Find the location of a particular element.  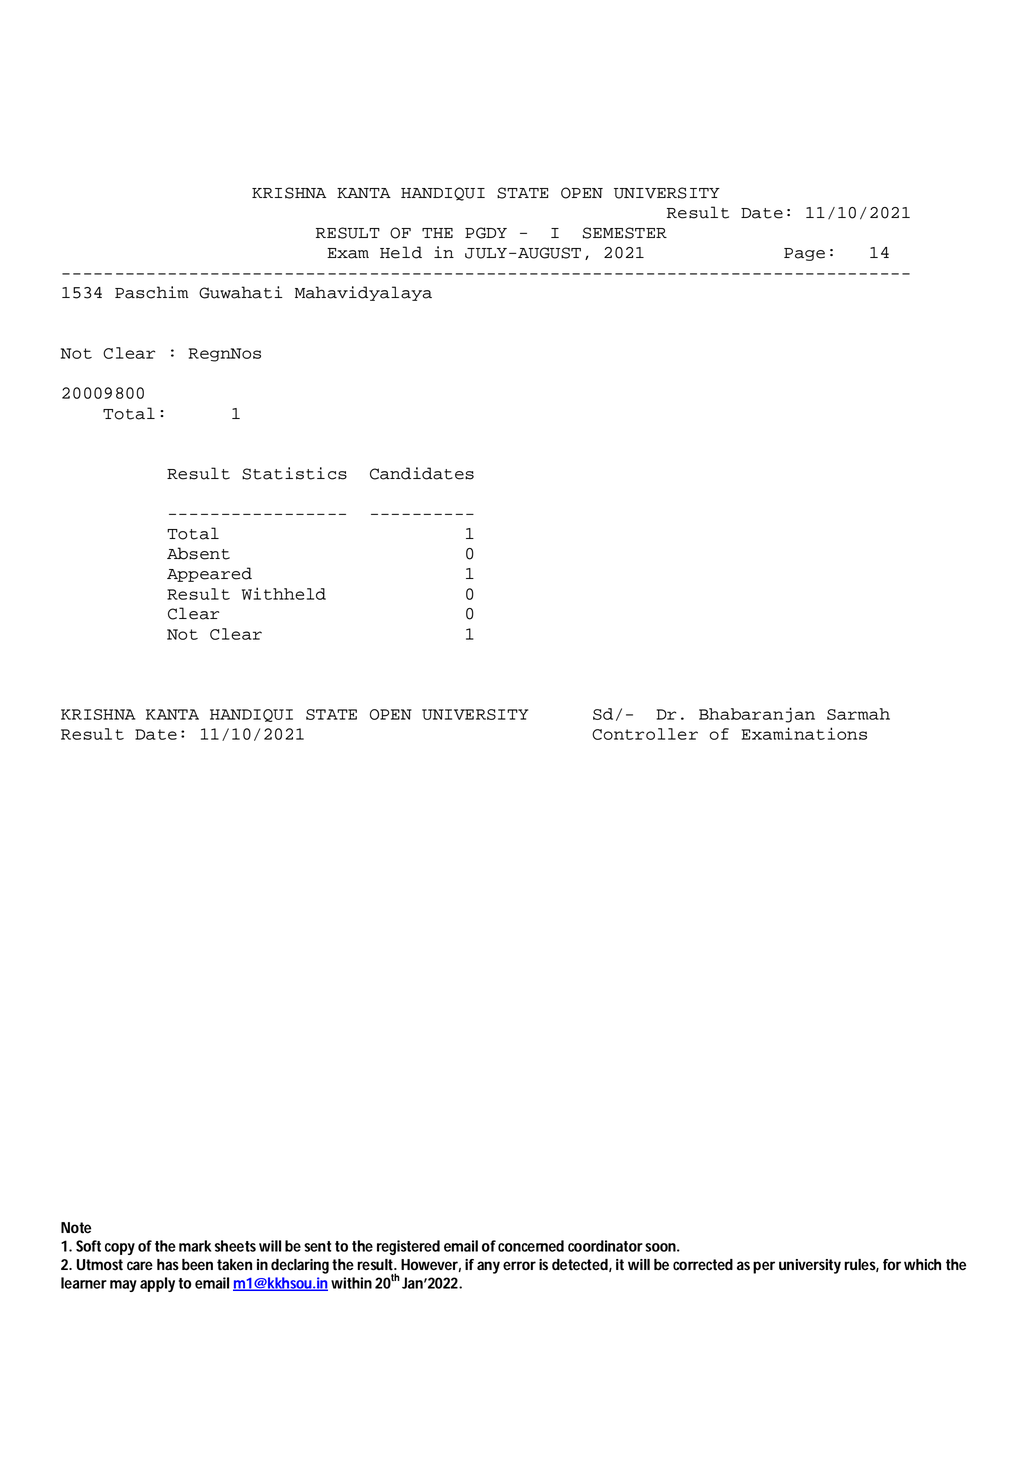

has is located at coordinates (168, 1265).
